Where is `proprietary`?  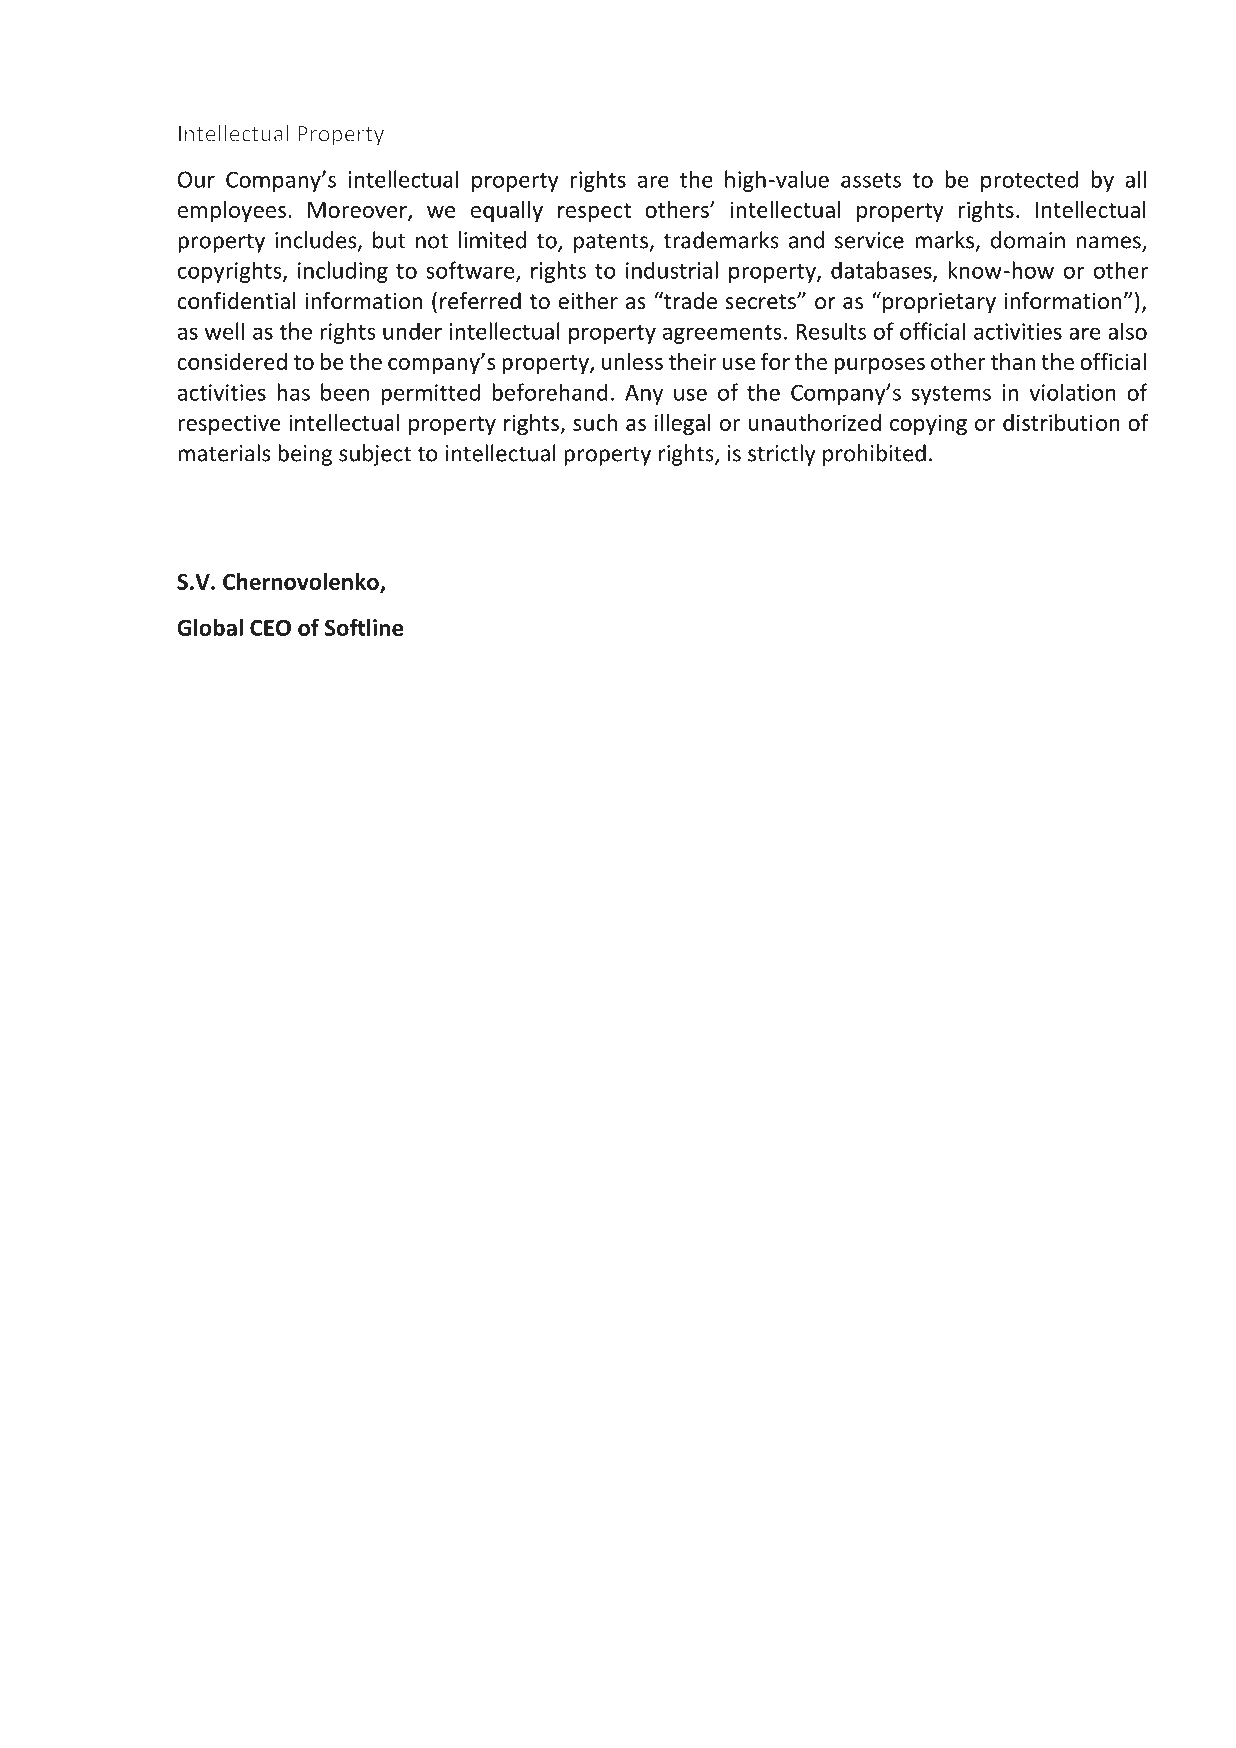 proprietary is located at coordinates (939, 303).
